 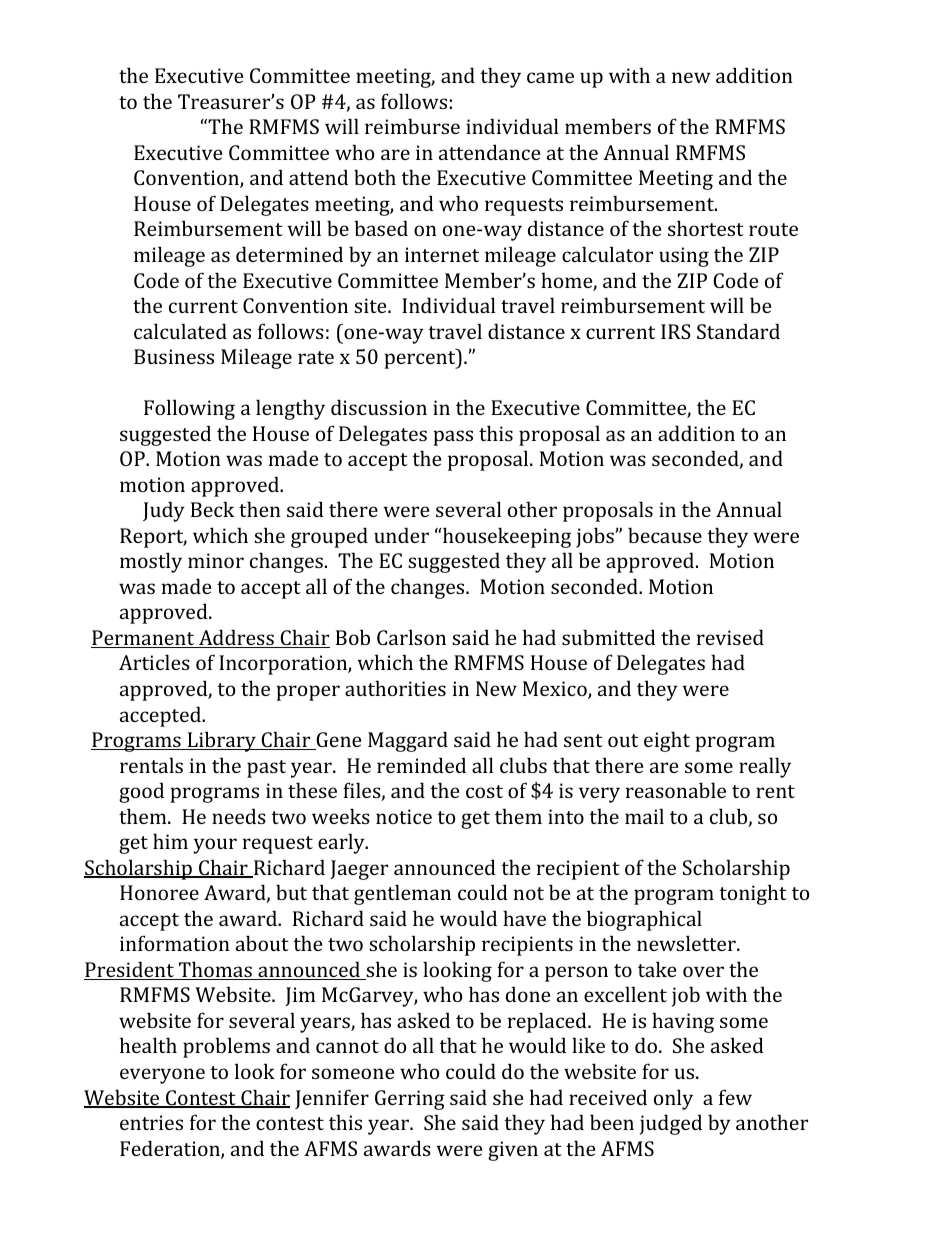 What do you see at coordinates (375, 177) in the image?
I see `both` at bounding box center [375, 177].
